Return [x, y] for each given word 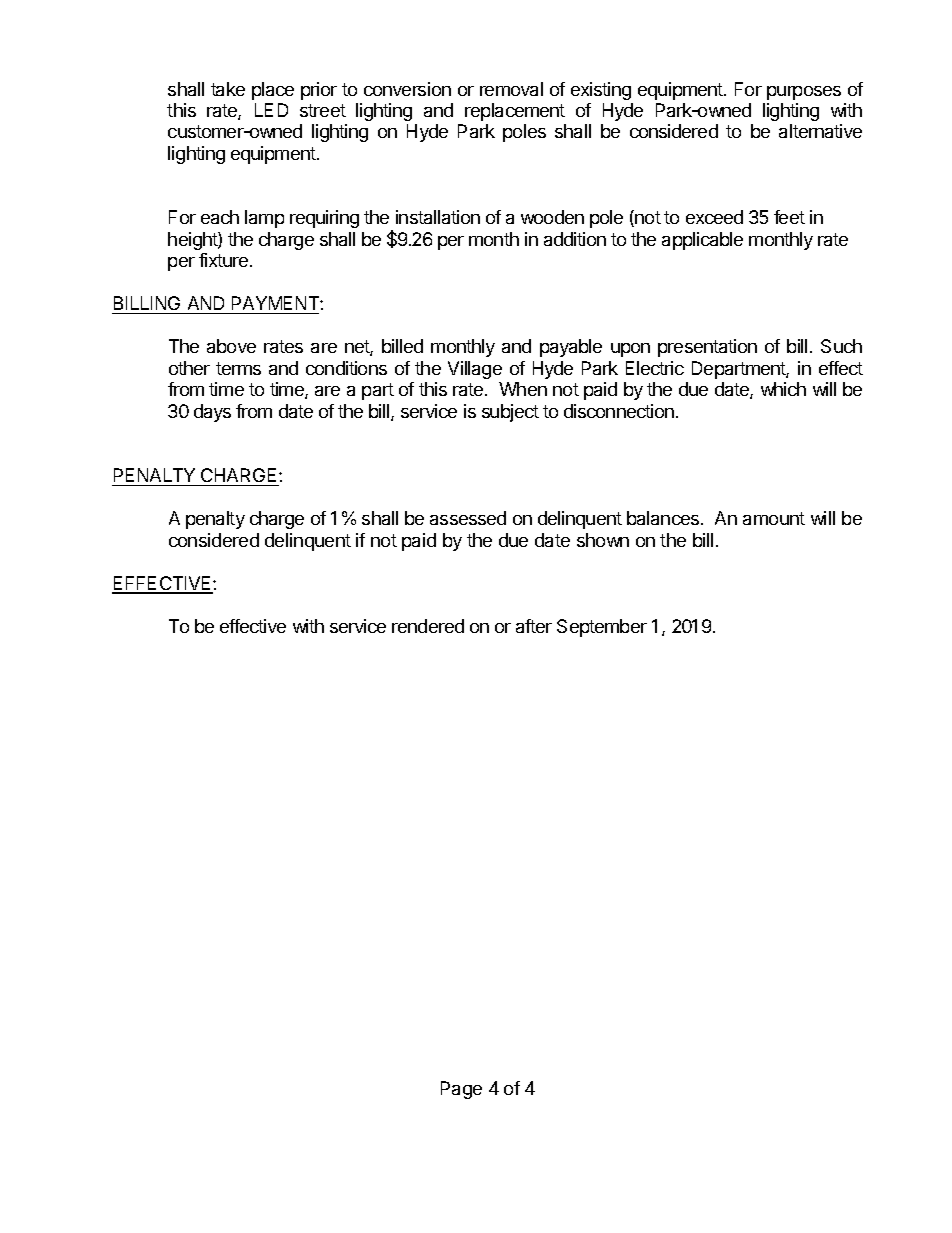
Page [461, 1090]
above [231, 346]
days [212, 413]
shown [603, 540]
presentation [707, 348]
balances [663, 518]
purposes [804, 93]
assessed [468, 518]
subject [510, 413]
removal [511, 89]
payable [571, 348]
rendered [428, 626]
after [534, 626]
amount [774, 518]
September [602, 628]
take [228, 89]
